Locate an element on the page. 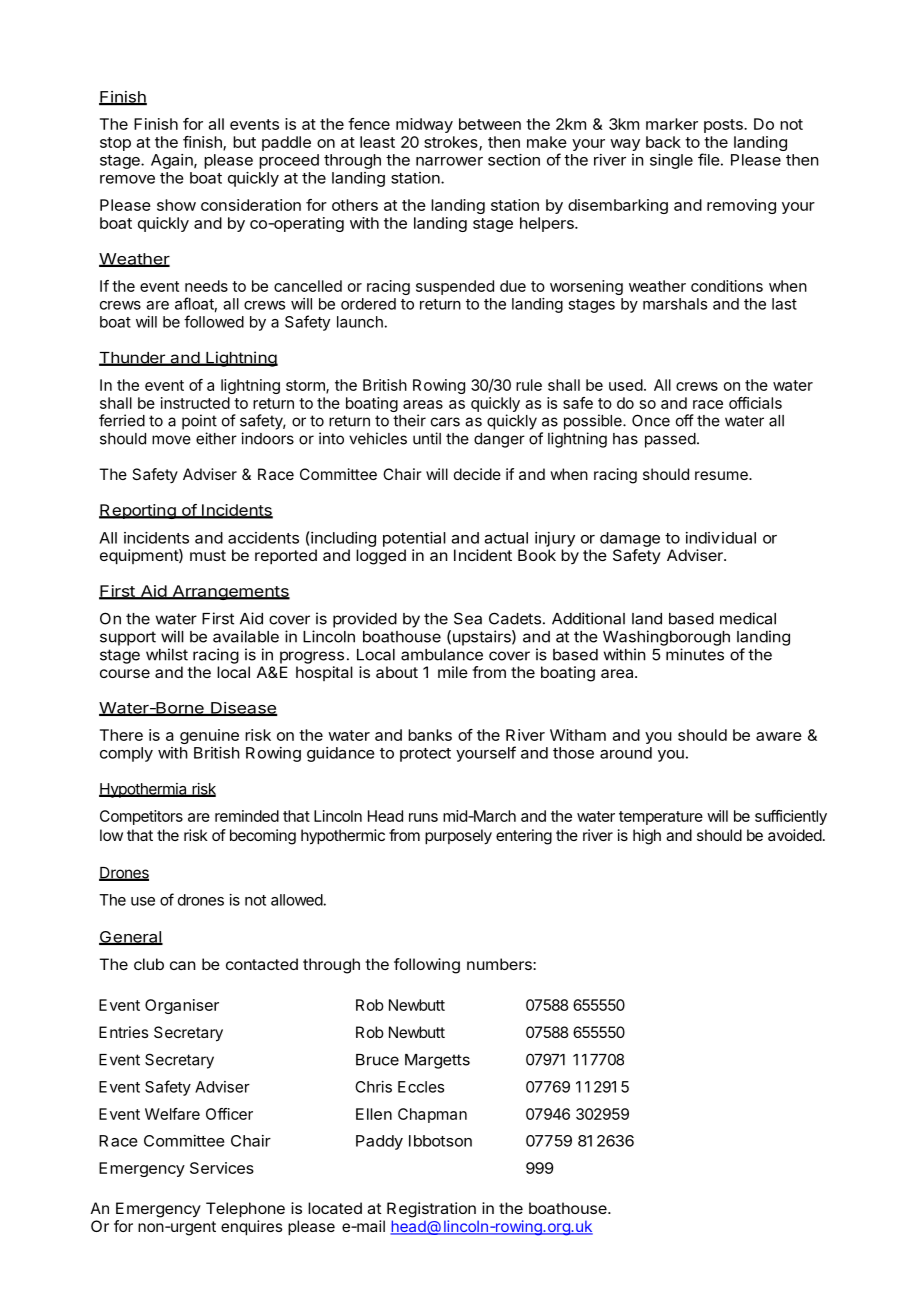 The image size is (924, 1308). narrower is located at coordinates (449, 161).
